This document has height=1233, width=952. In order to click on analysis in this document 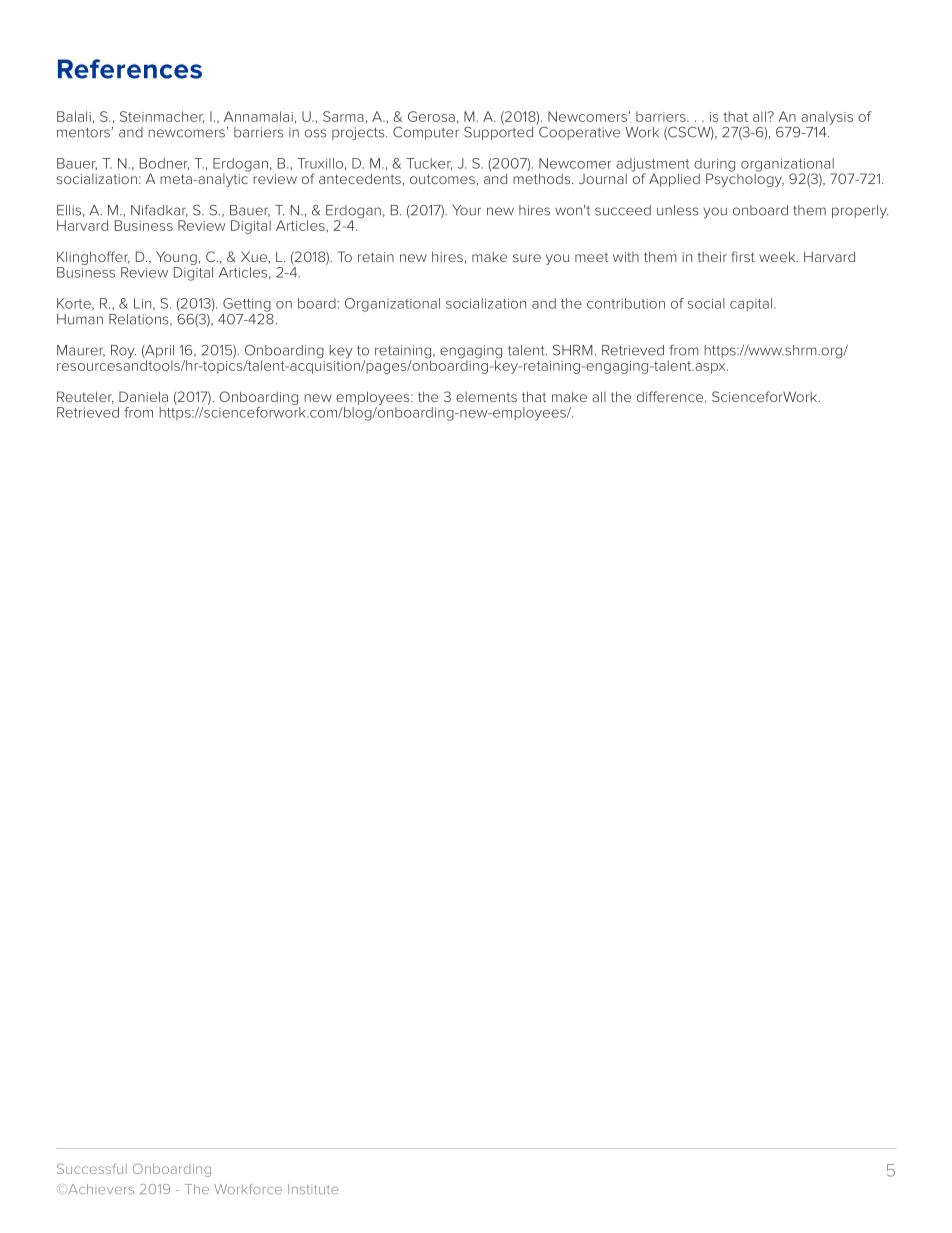, I will do `click(827, 118)`.
